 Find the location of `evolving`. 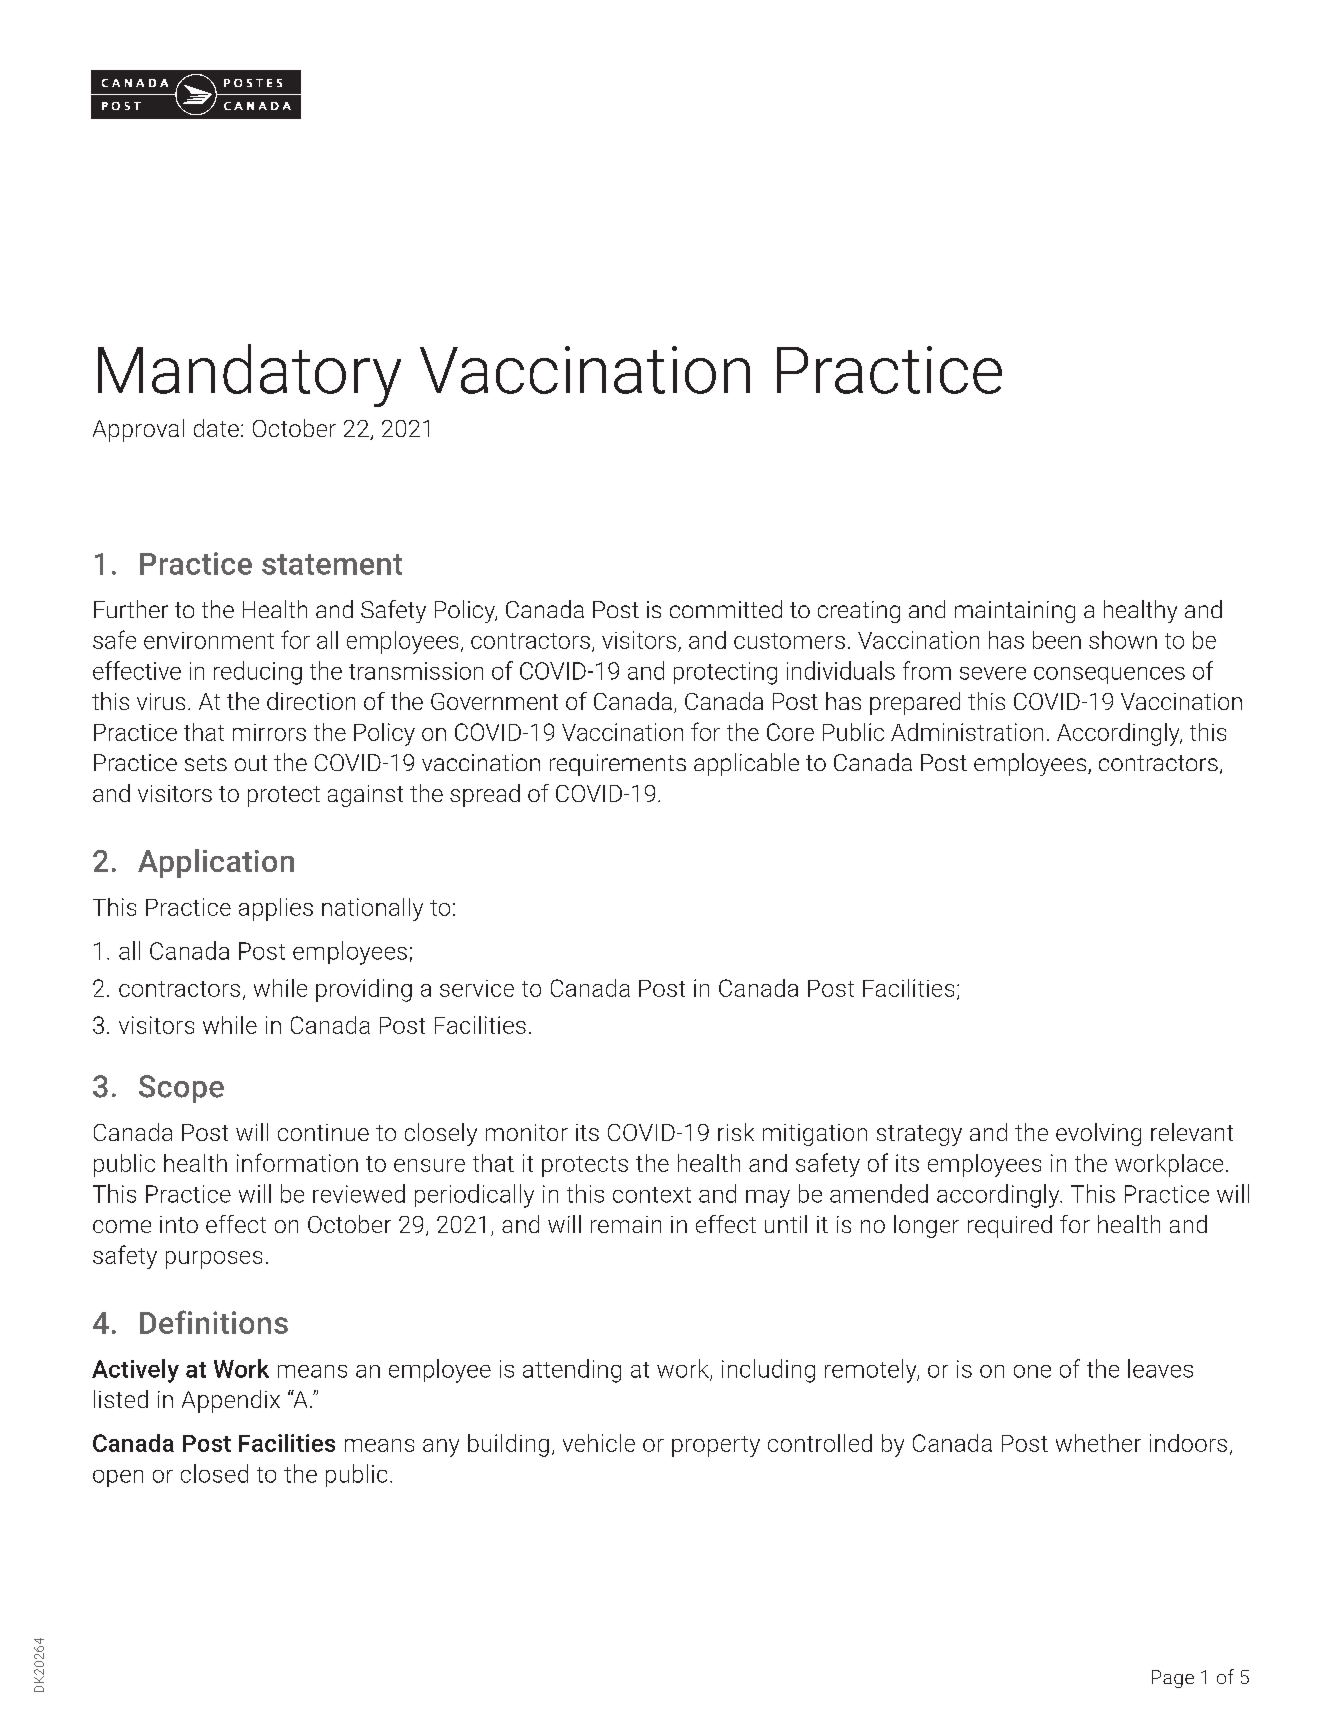

evolving is located at coordinates (1098, 1134).
